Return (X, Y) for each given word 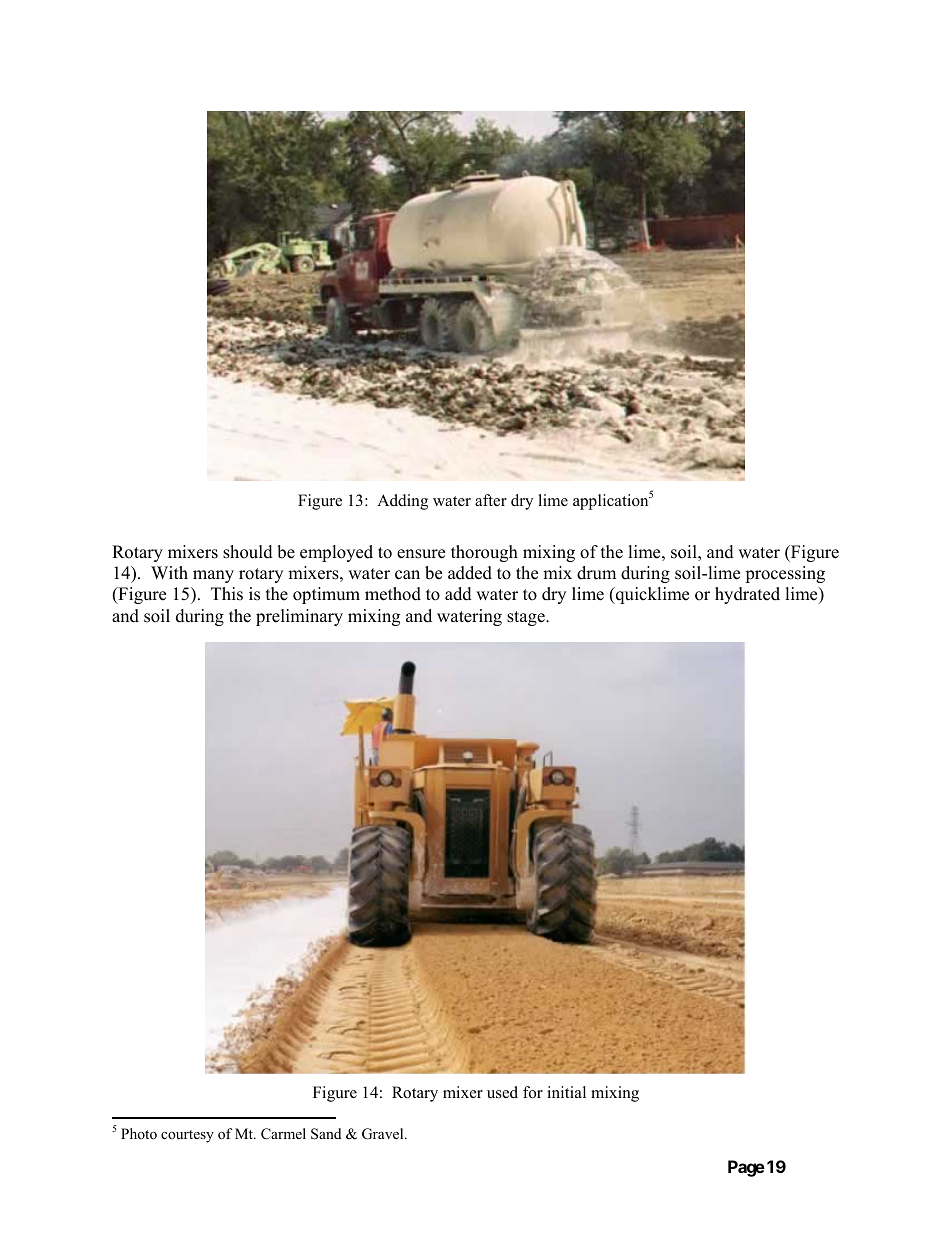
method (393, 594)
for (533, 1092)
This (227, 594)
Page (746, 1168)
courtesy (187, 1136)
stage (527, 618)
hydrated (747, 595)
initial (566, 1092)
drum (596, 573)
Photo (139, 1133)
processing (785, 574)
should (248, 552)
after (491, 500)
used (502, 1092)
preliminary (299, 617)
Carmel (283, 1134)
